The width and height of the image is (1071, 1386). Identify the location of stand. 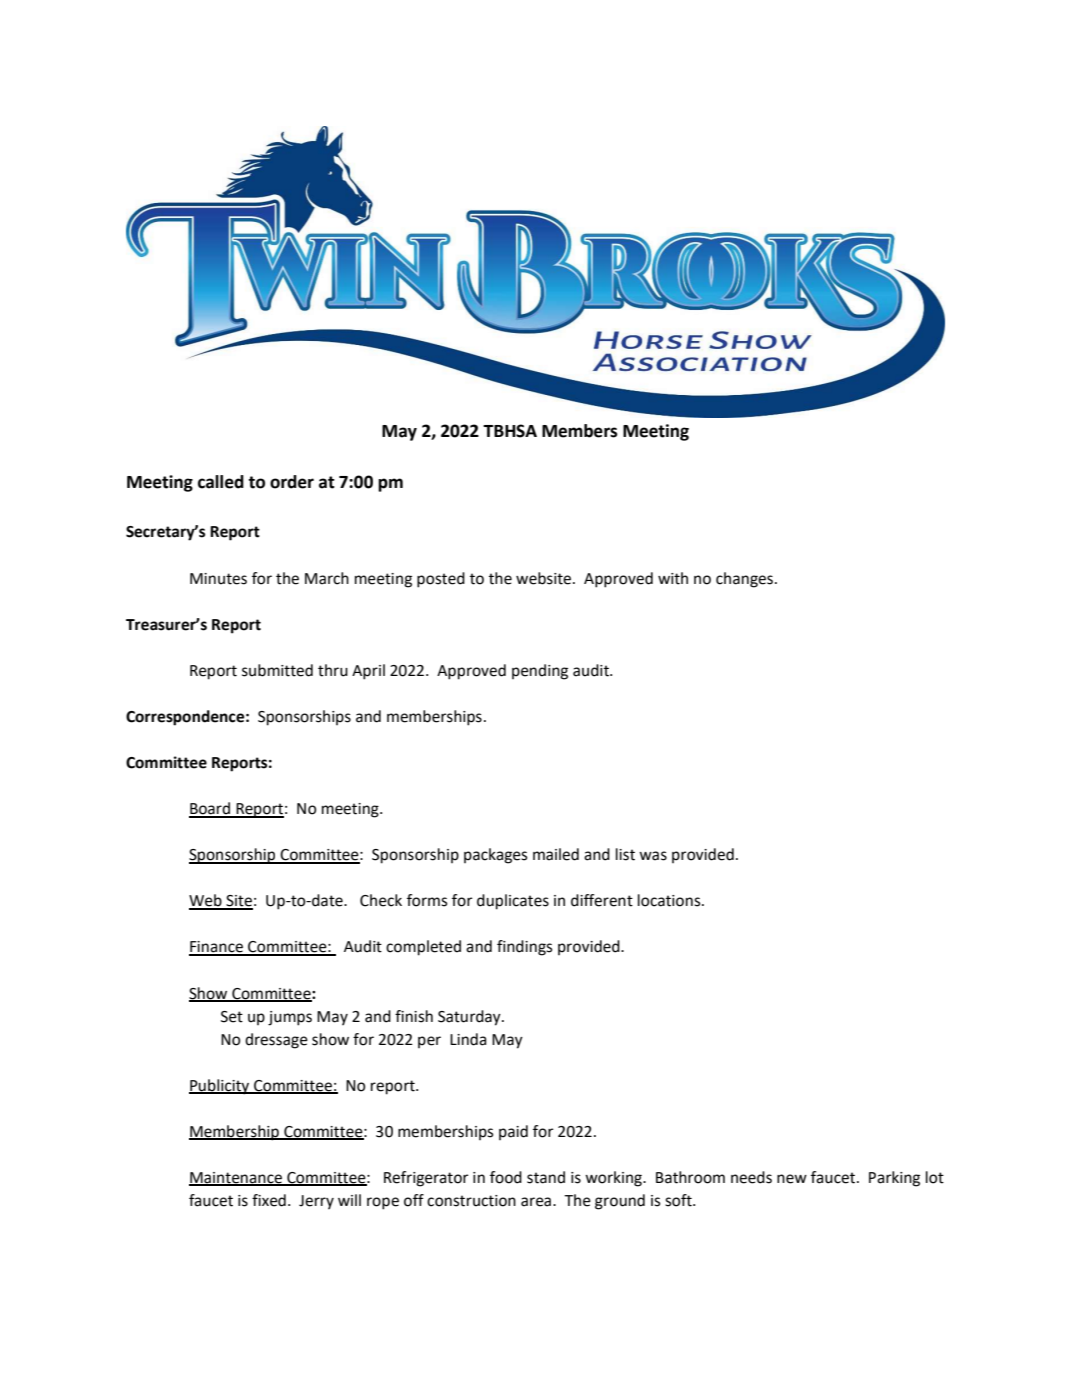
(546, 1177).
